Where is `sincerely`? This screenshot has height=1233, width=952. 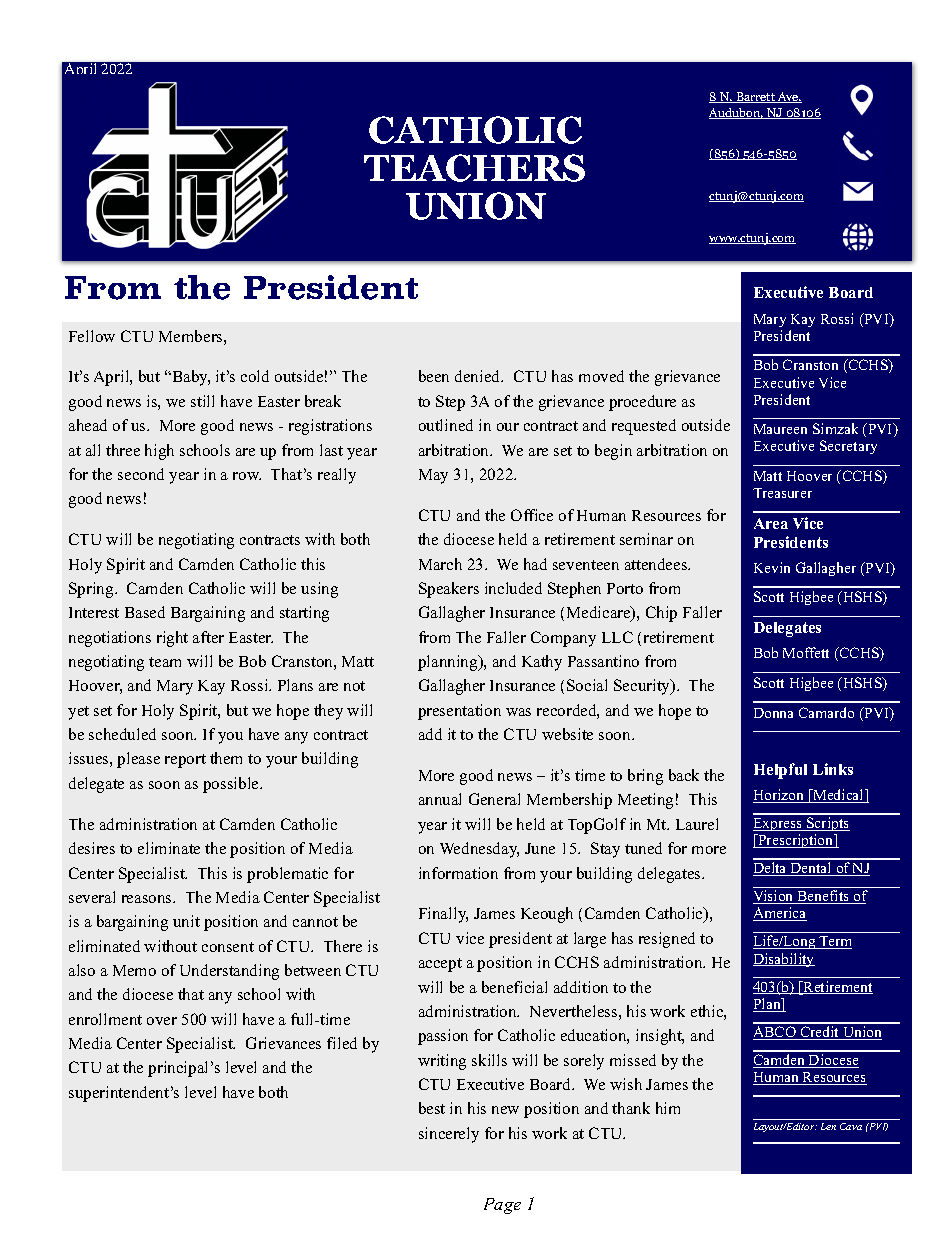 sincerely is located at coordinates (449, 1135).
